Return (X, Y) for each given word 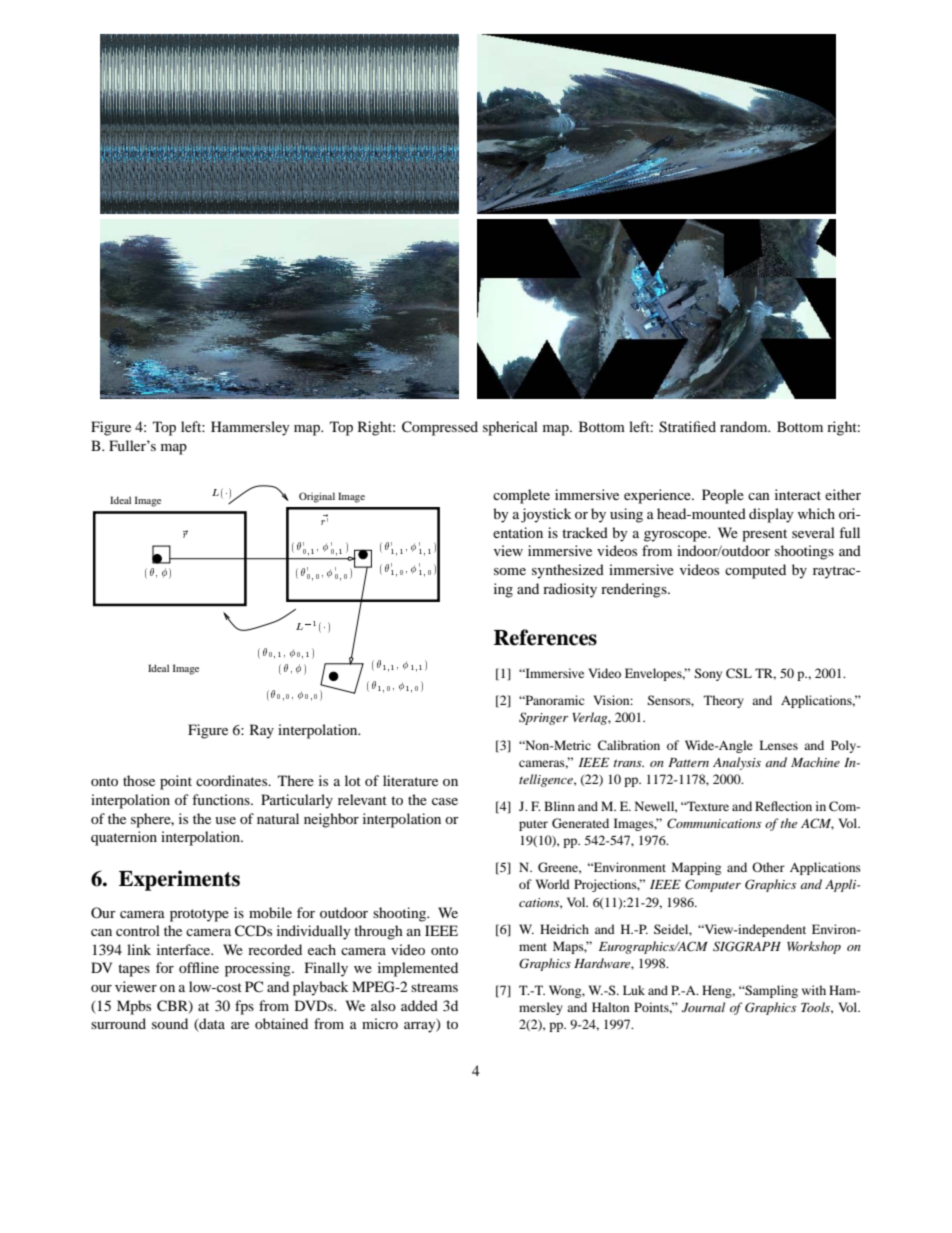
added (419, 1005)
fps (244, 1007)
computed (755, 571)
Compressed (440, 428)
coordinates (233, 780)
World (553, 884)
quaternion (124, 838)
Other (768, 867)
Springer (543, 718)
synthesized (568, 571)
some (510, 571)
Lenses (778, 745)
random (745, 426)
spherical (510, 428)
